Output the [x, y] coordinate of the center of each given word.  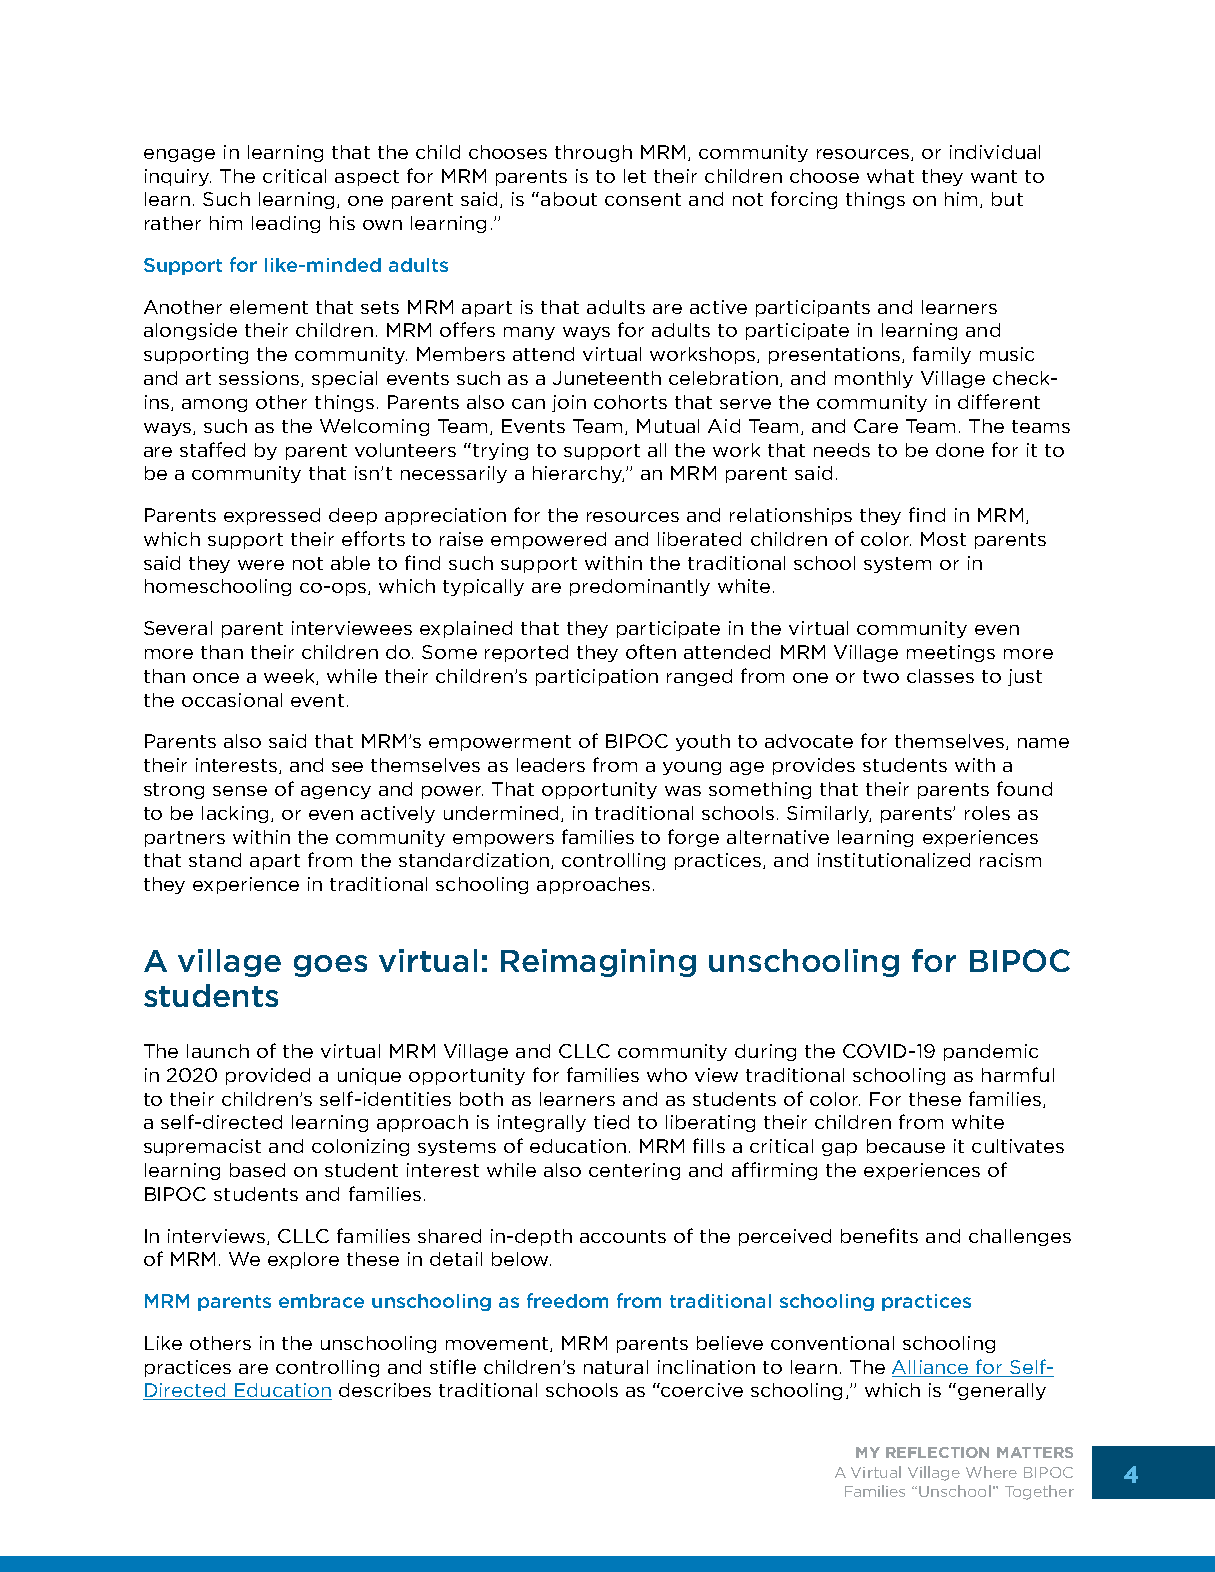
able [350, 563]
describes [385, 1390]
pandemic [991, 1052]
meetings [951, 653]
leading [286, 224]
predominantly [640, 587]
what [890, 176]
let [635, 176]
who [667, 1075]
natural [616, 1367]
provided [268, 1076]
